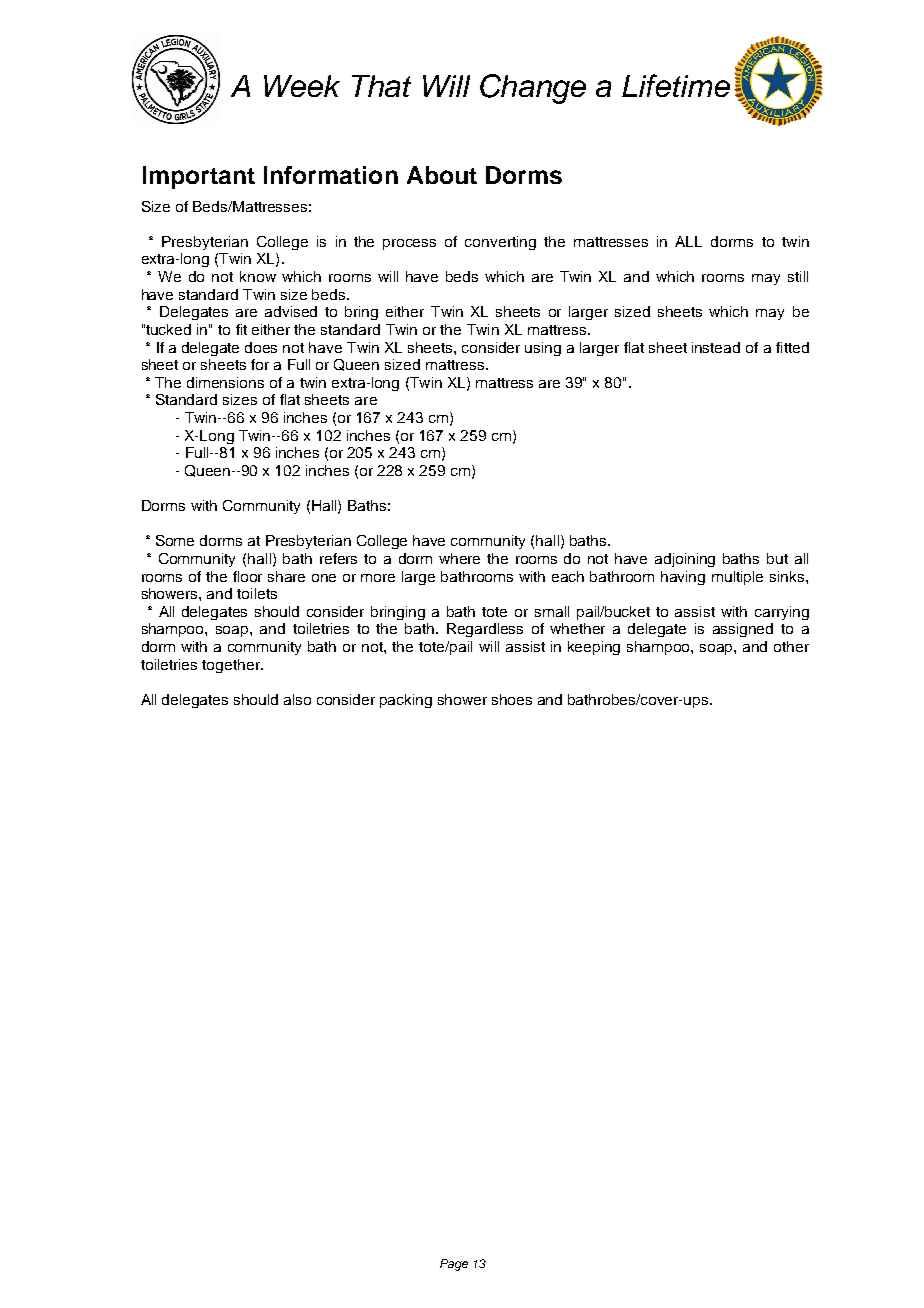 Image resolution: width=924 pixels, height=1308 pixels. What do you see at coordinates (512, 699) in the page?
I see `shoes` at bounding box center [512, 699].
